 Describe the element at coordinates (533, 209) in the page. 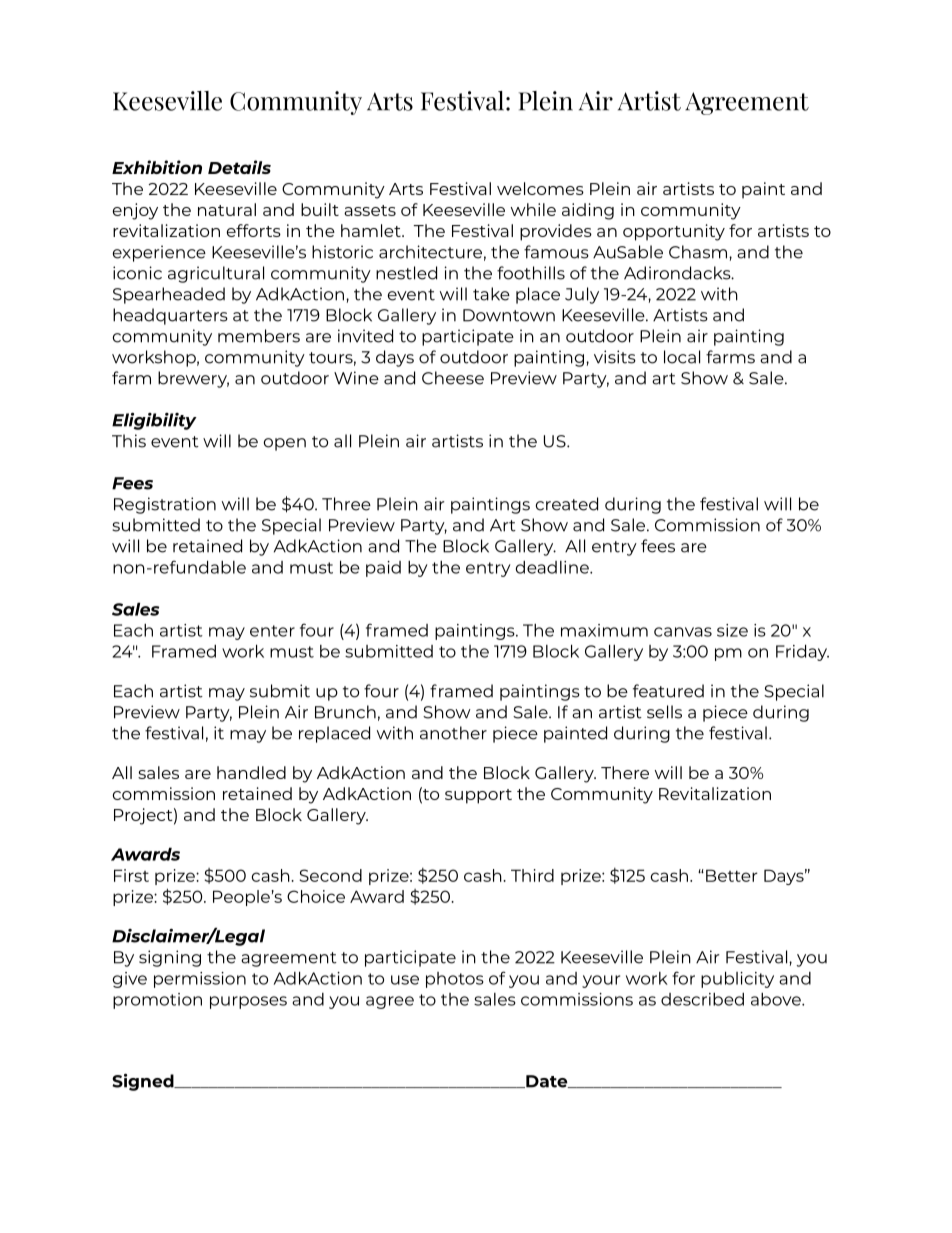

I see `while` at that location.
